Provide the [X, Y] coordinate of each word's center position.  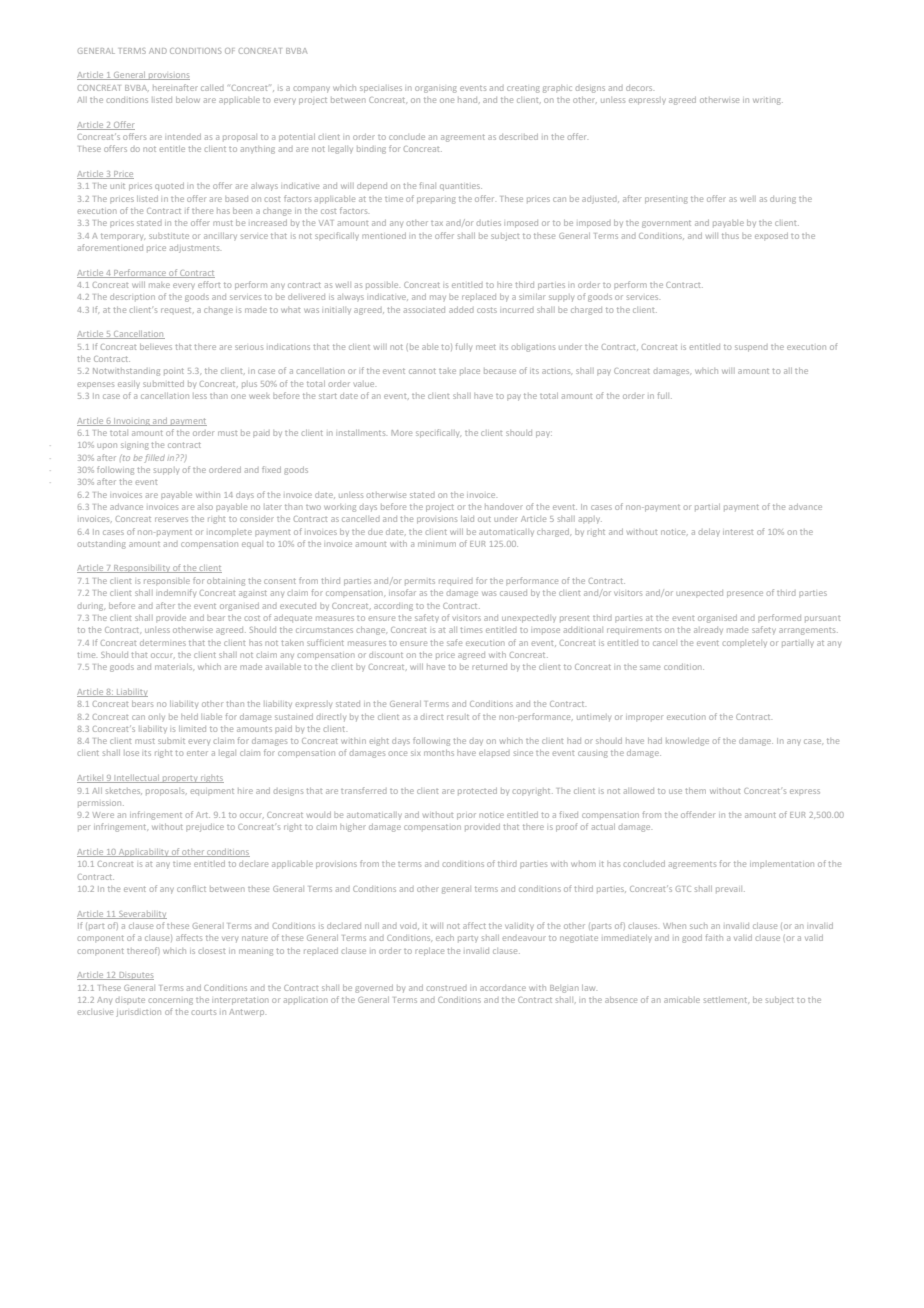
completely [744, 643]
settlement [726, 1000]
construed [446, 988]
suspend [751, 348]
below [188, 100]
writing [768, 101]
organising [436, 89]
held [189, 717]
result [458, 717]
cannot [422, 371]
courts [203, 1012]
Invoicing [132, 422]
